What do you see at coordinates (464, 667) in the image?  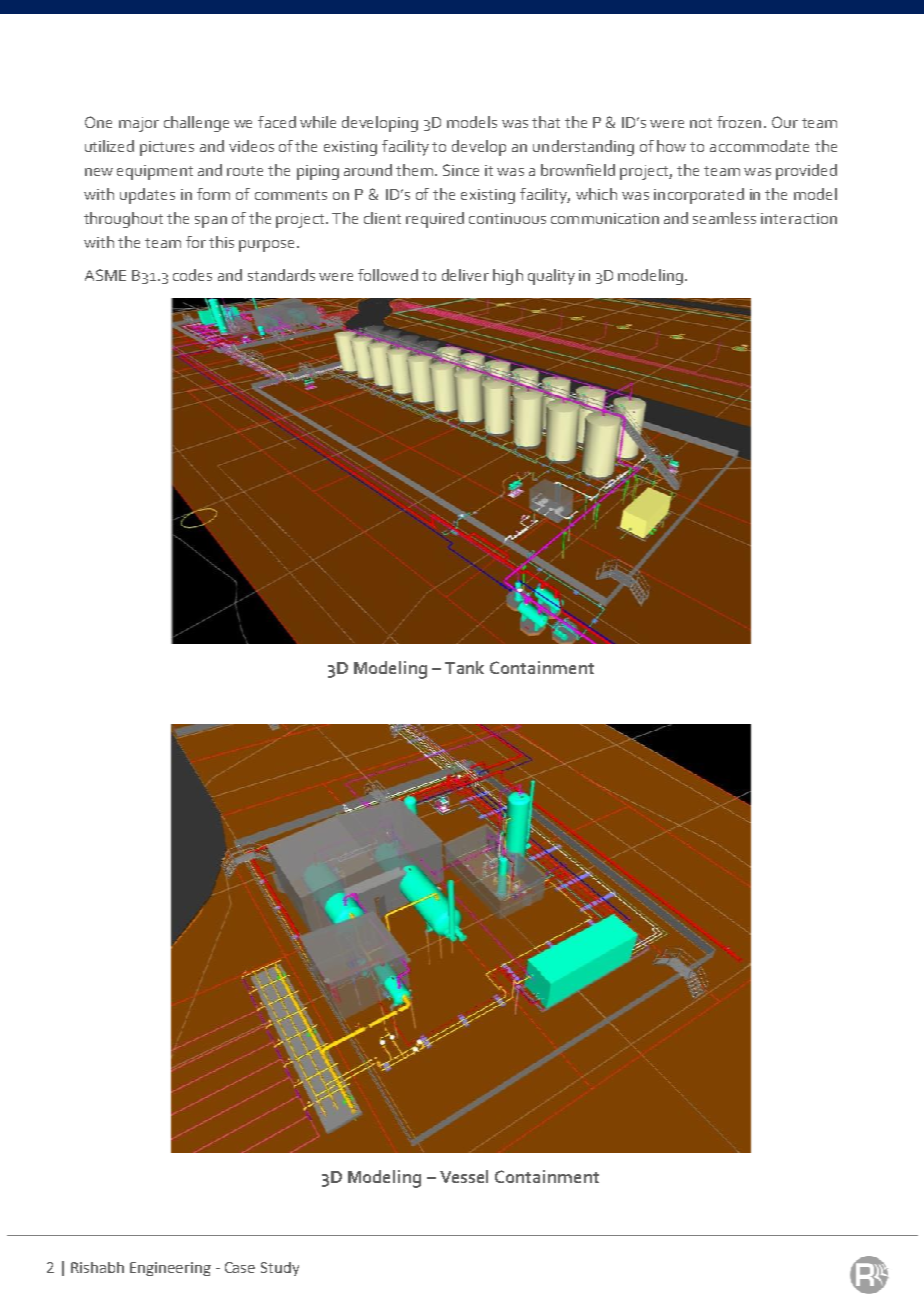 I see `Tank` at bounding box center [464, 667].
